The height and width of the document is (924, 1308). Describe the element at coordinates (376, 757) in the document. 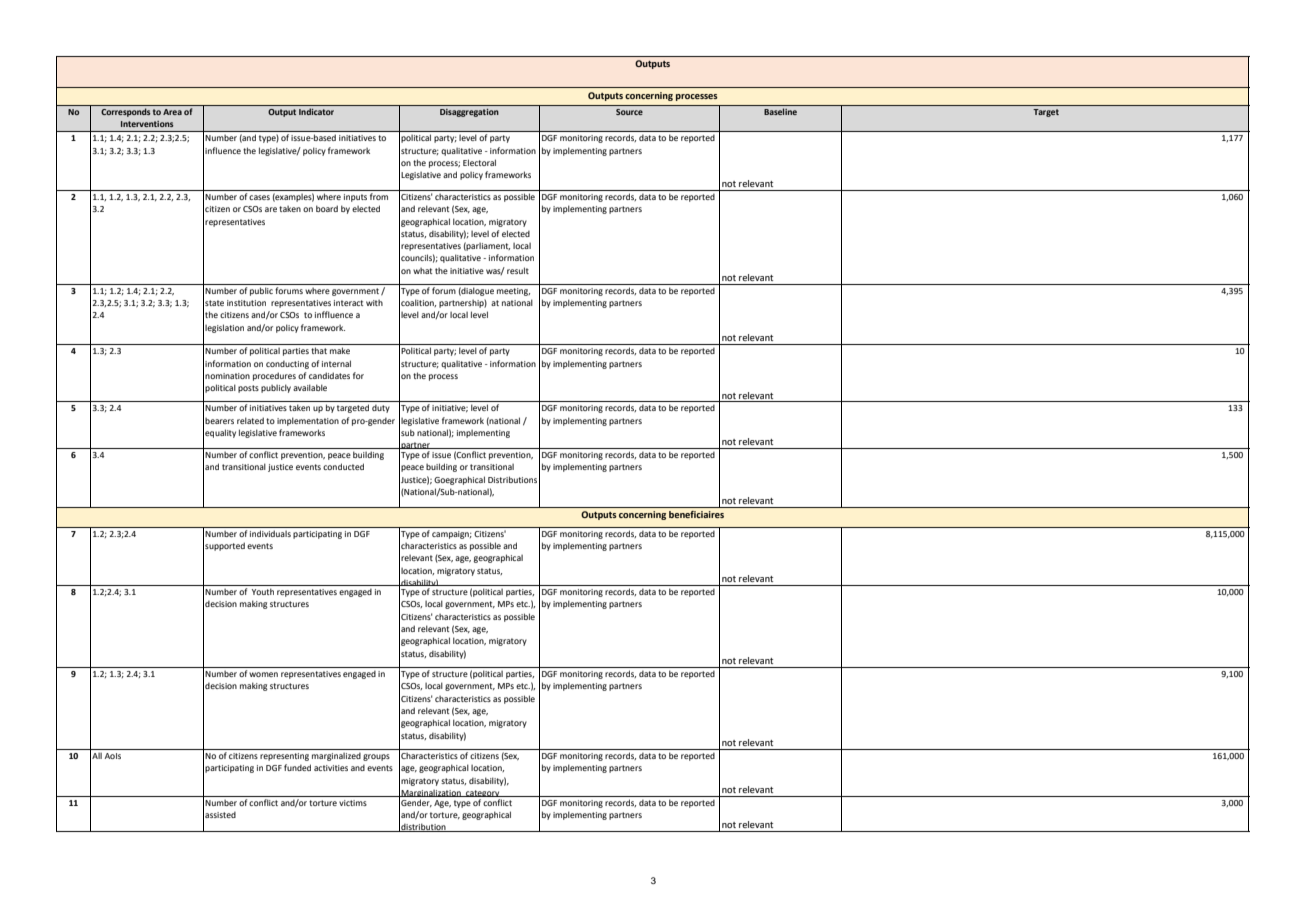

I see `groups` at that location.
